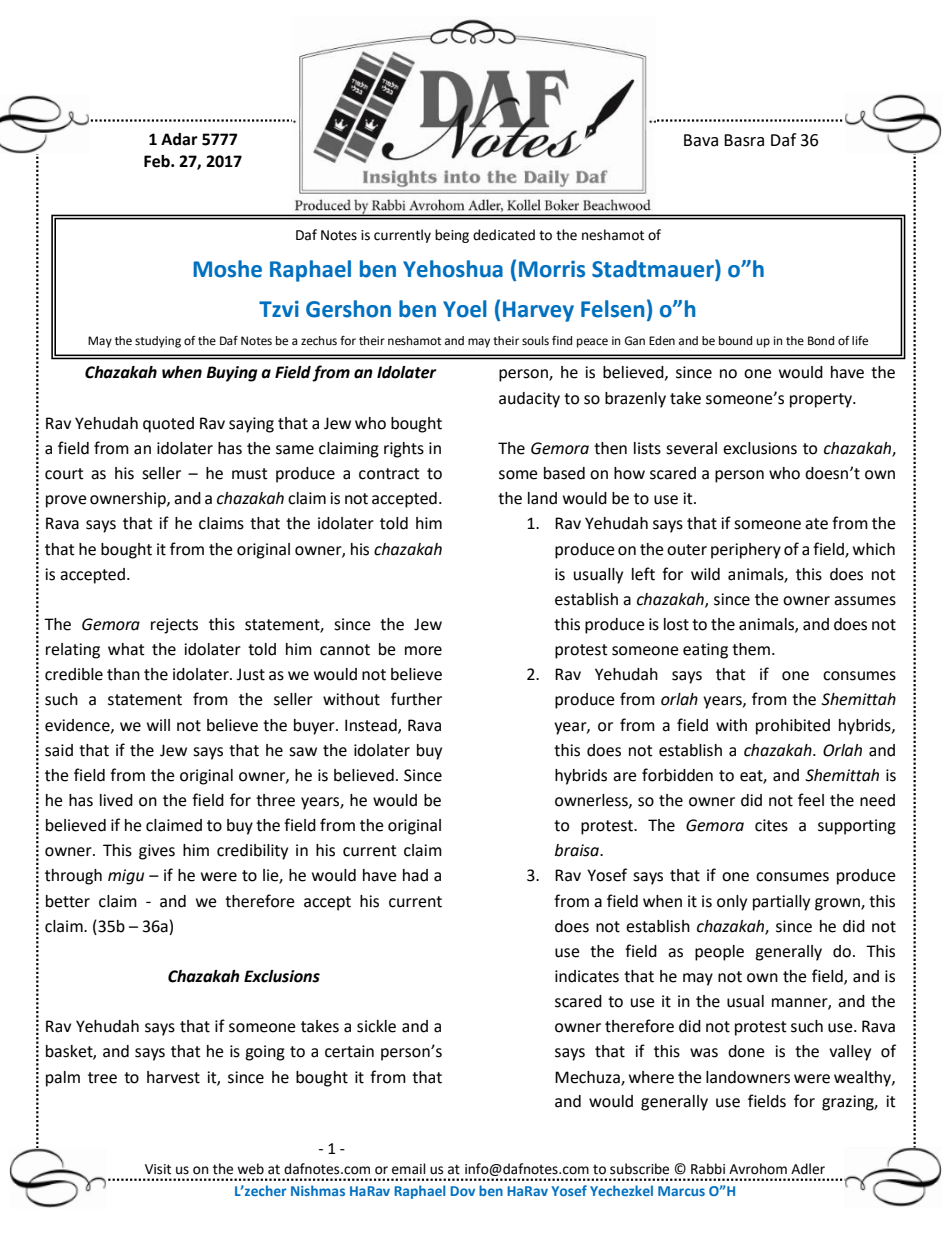 The image size is (952, 1233). Describe the element at coordinates (179, 139) in the screenshot. I see `Adar` at that location.
